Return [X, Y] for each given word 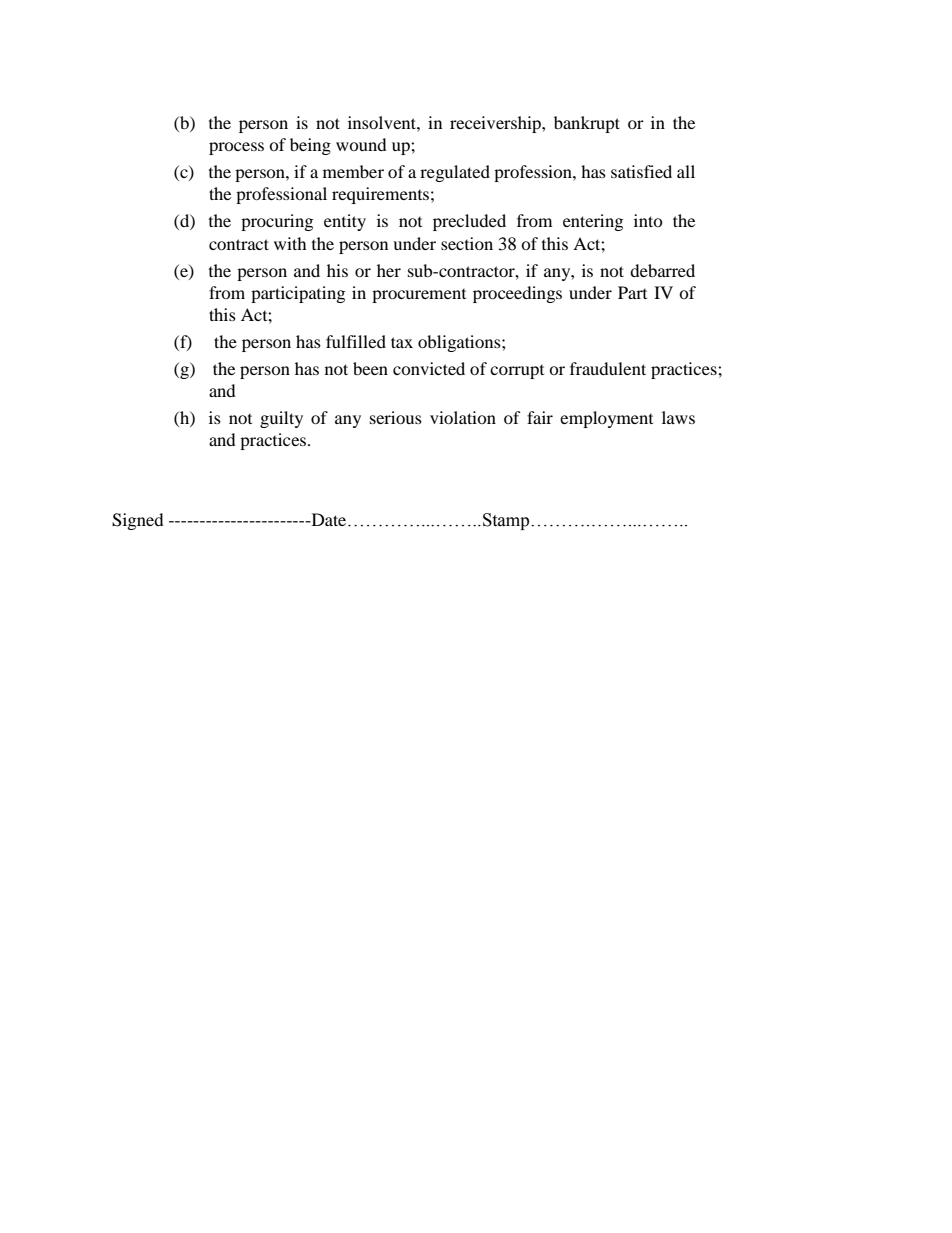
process [236, 148]
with [290, 243]
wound [361, 144]
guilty [281, 419]
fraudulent [608, 368]
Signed [138, 521]
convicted [429, 368]
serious [396, 417]
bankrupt [587, 124]
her [389, 270]
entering [593, 222]
